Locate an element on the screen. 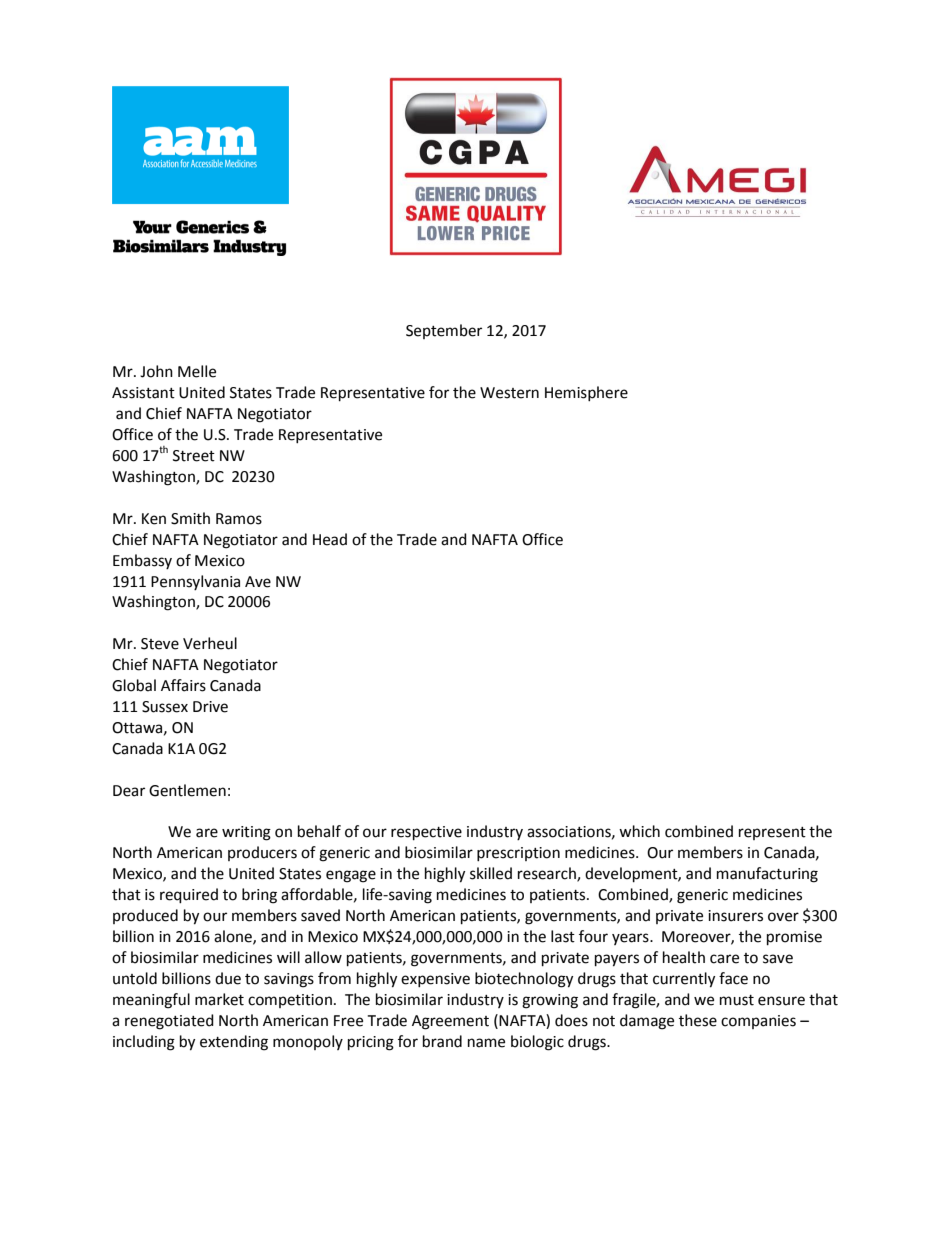 The height and width of the screenshot is (1233, 952). Affairs is located at coordinates (183, 685).
